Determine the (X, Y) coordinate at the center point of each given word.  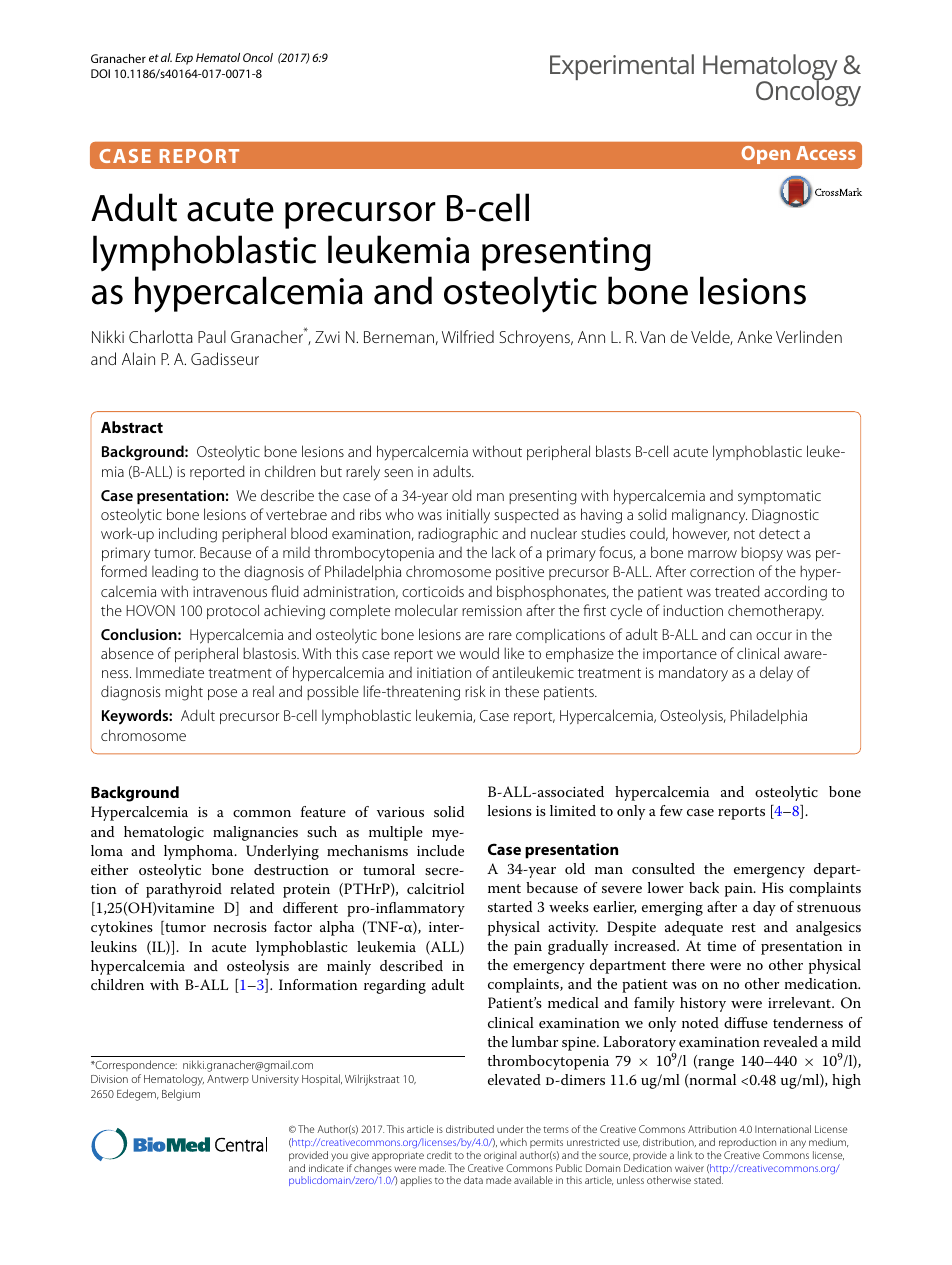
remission (492, 610)
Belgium (181, 1095)
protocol (233, 611)
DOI (100, 73)
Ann (591, 337)
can (741, 636)
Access (826, 153)
